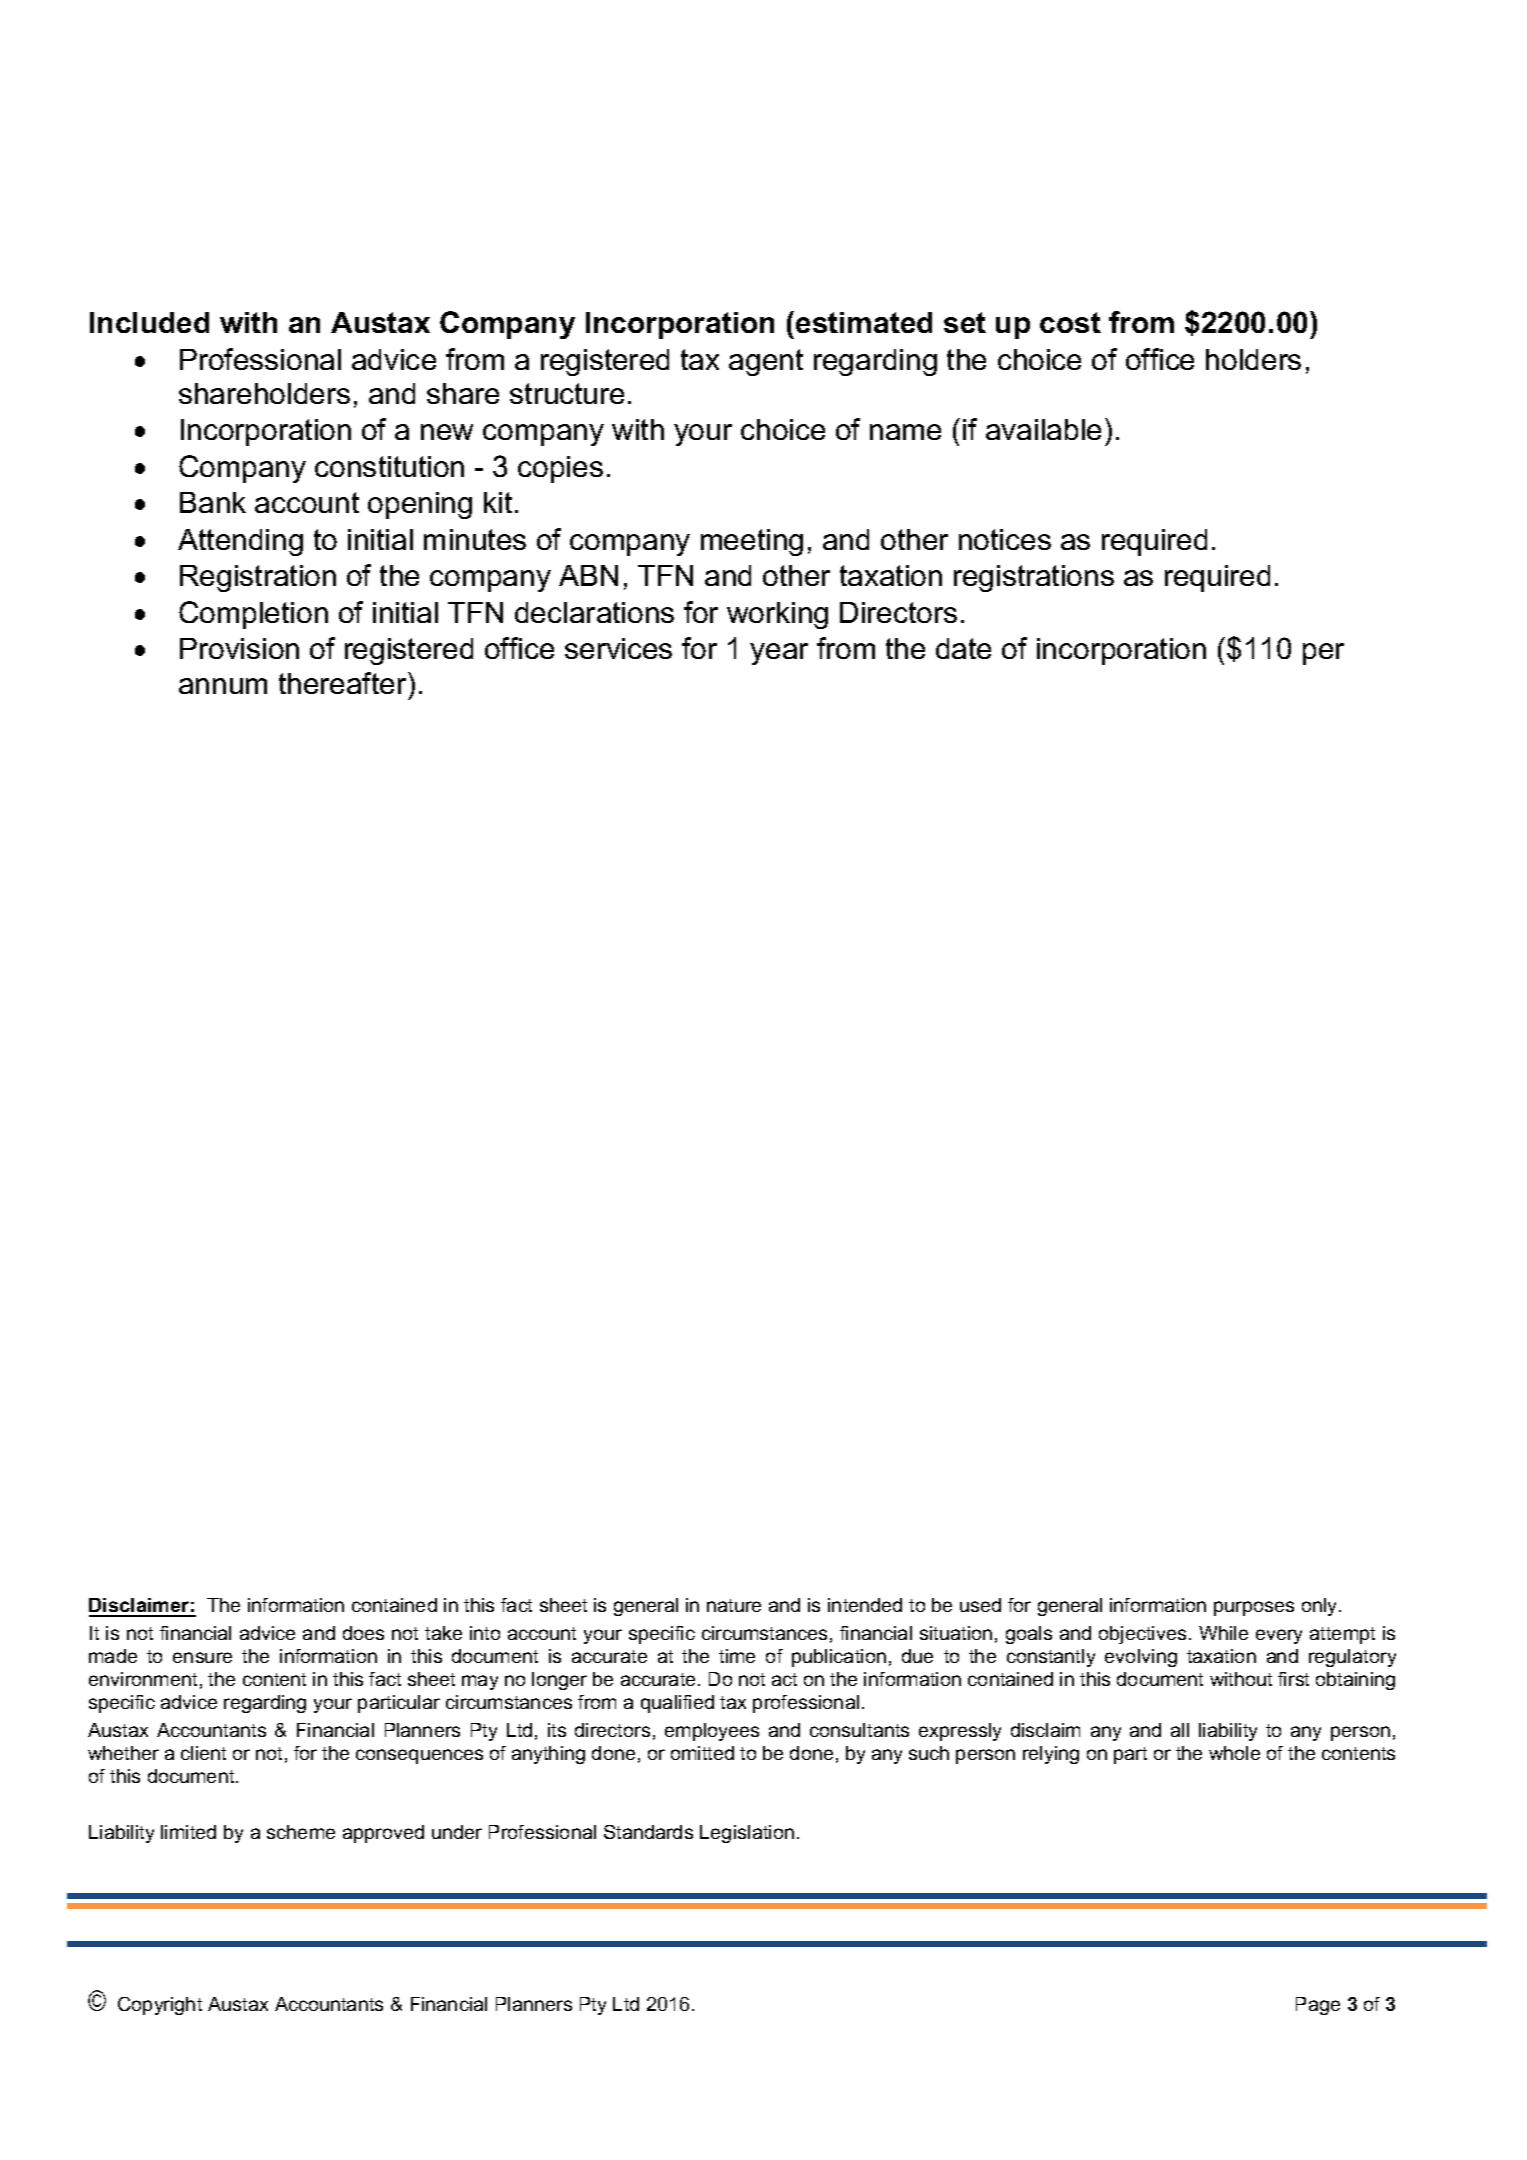 The image size is (1527, 2160). Describe the element at coordinates (1318, 2006) in the screenshot. I see `Page` at that location.
